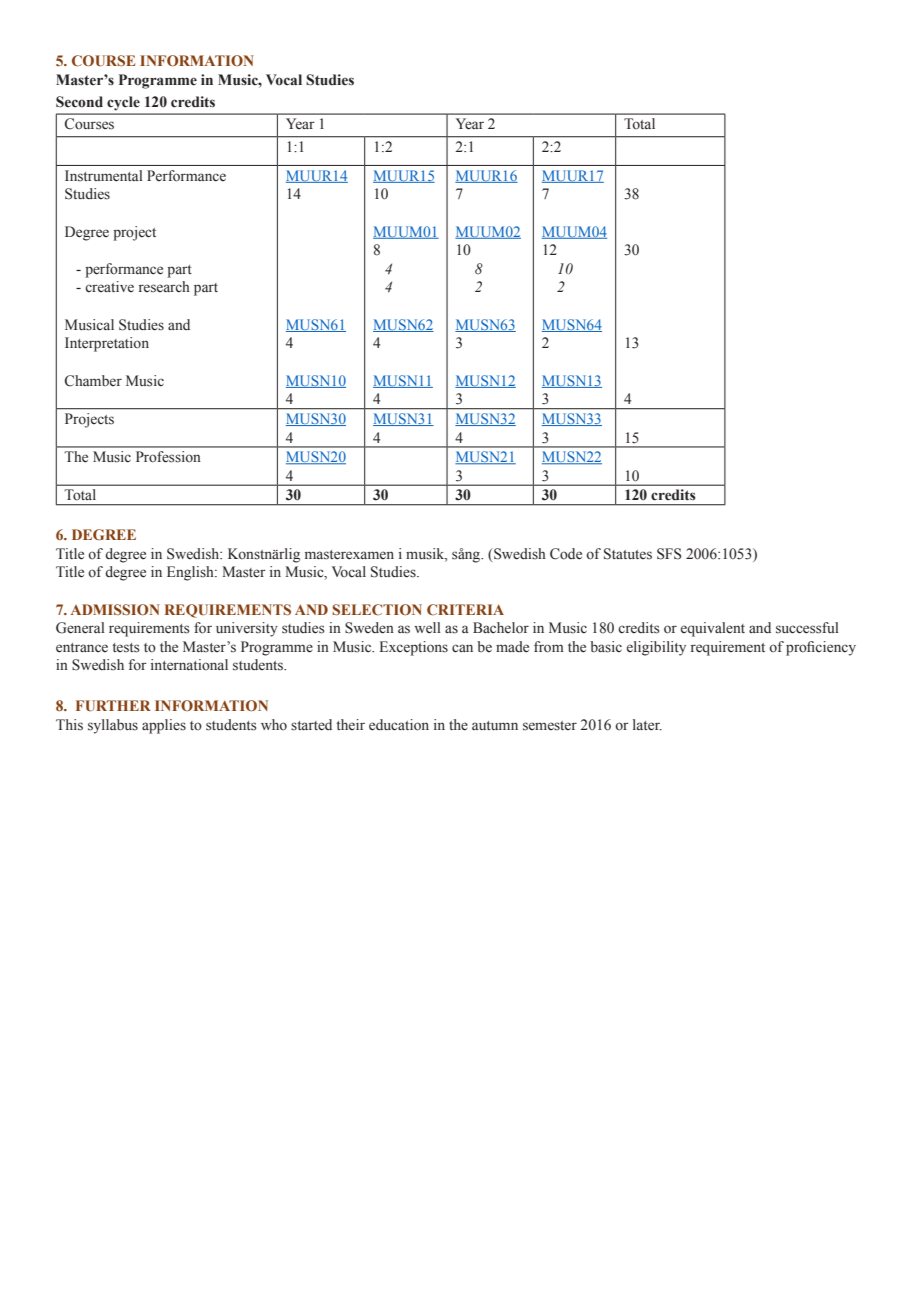 The width and height of the screenshot is (924, 1308). What do you see at coordinates (109, 286) in the screenshot?
I see `creative` at bounding box center [109, 286].
